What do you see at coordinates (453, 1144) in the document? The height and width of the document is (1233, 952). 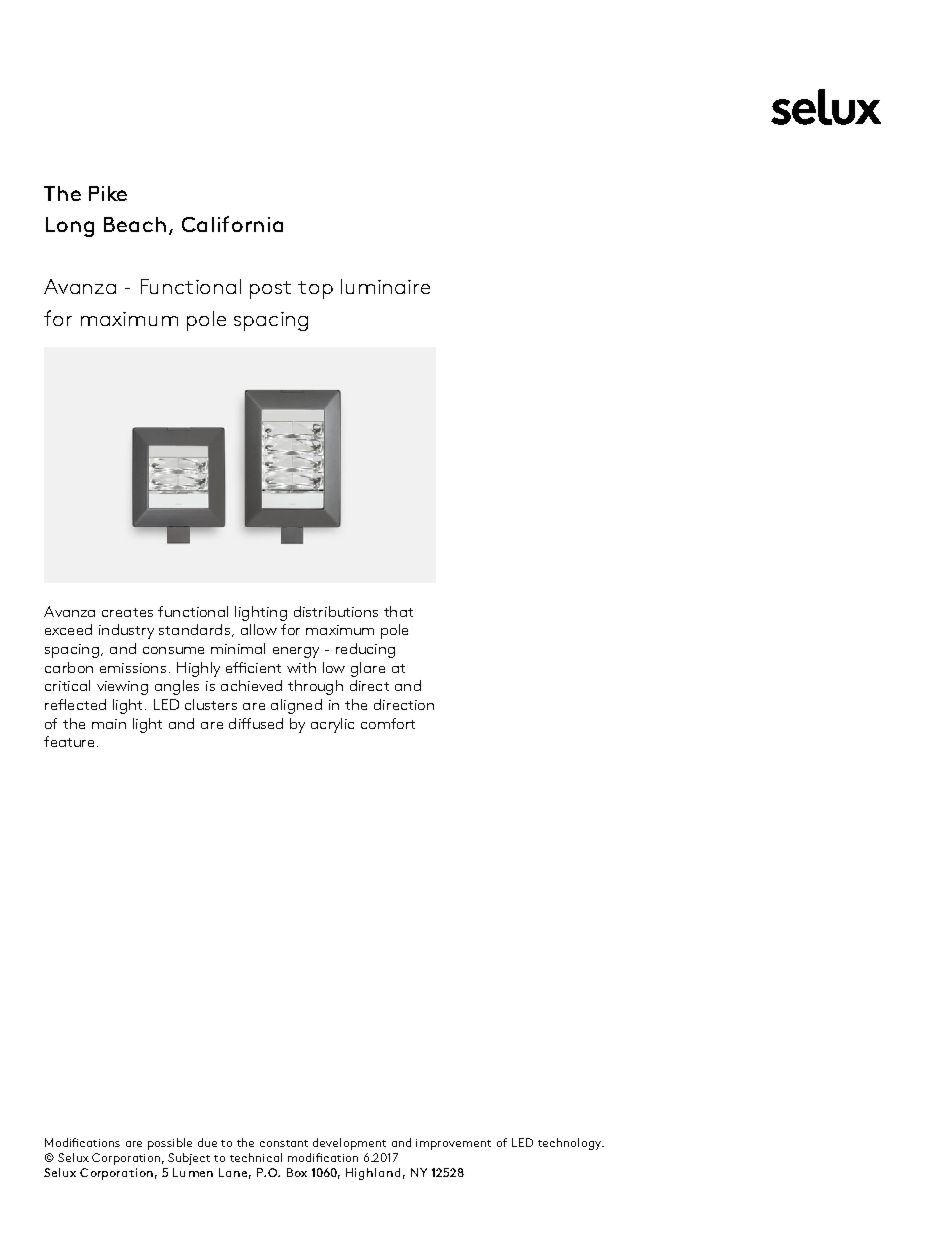 I see `improvement` at bounding box center [453, 1144].
